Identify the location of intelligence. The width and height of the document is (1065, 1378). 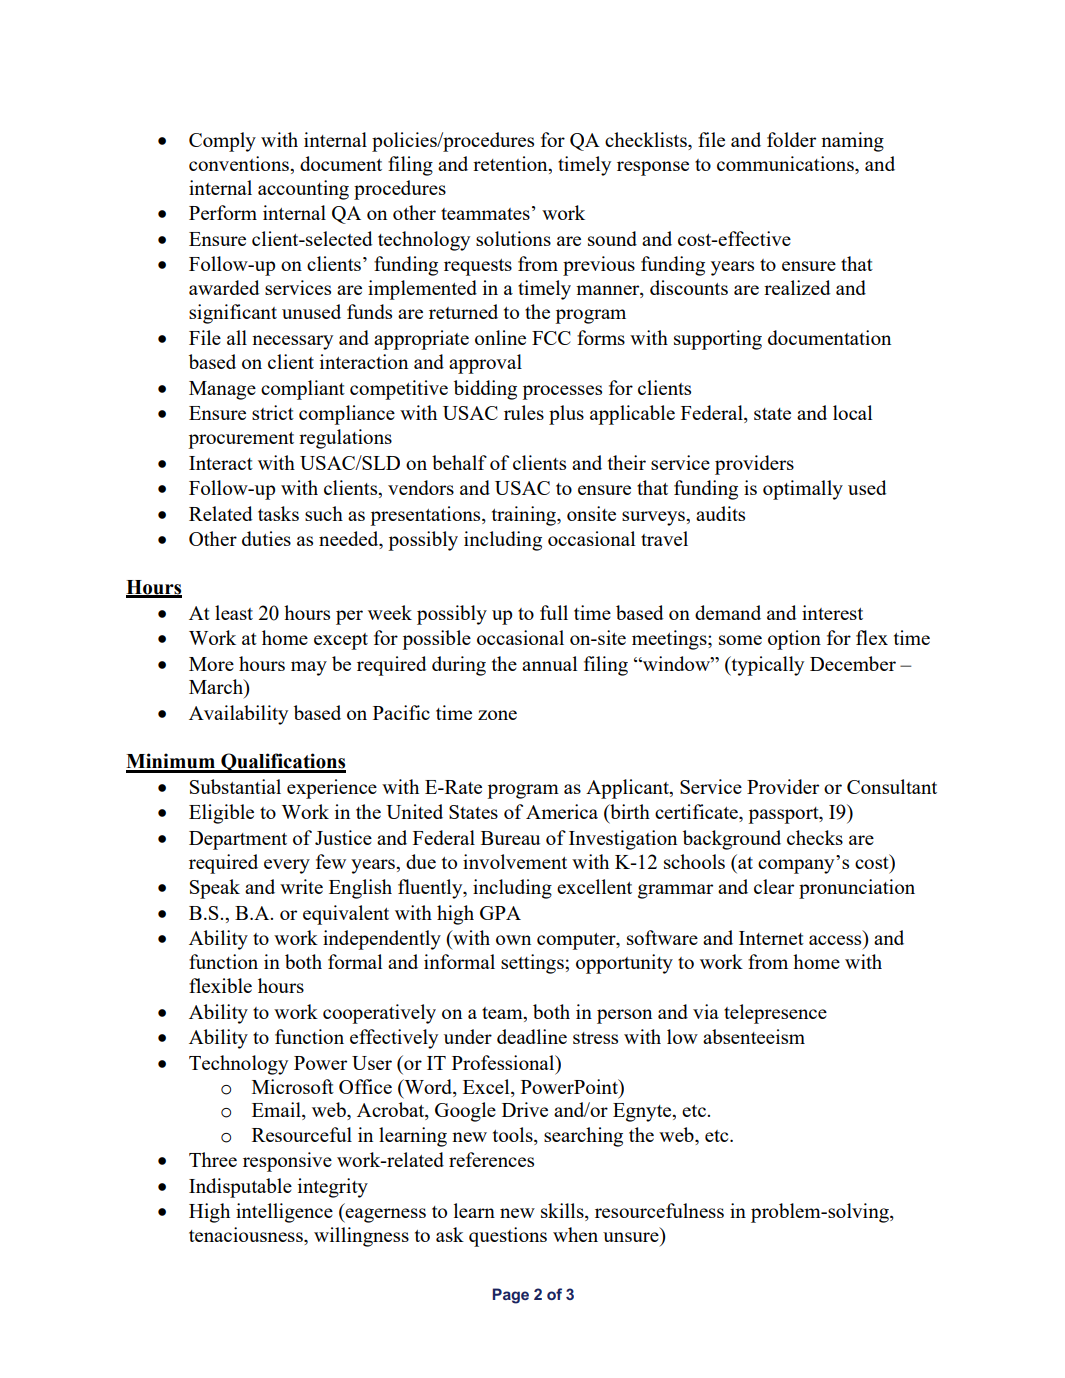
(284, 1213).
